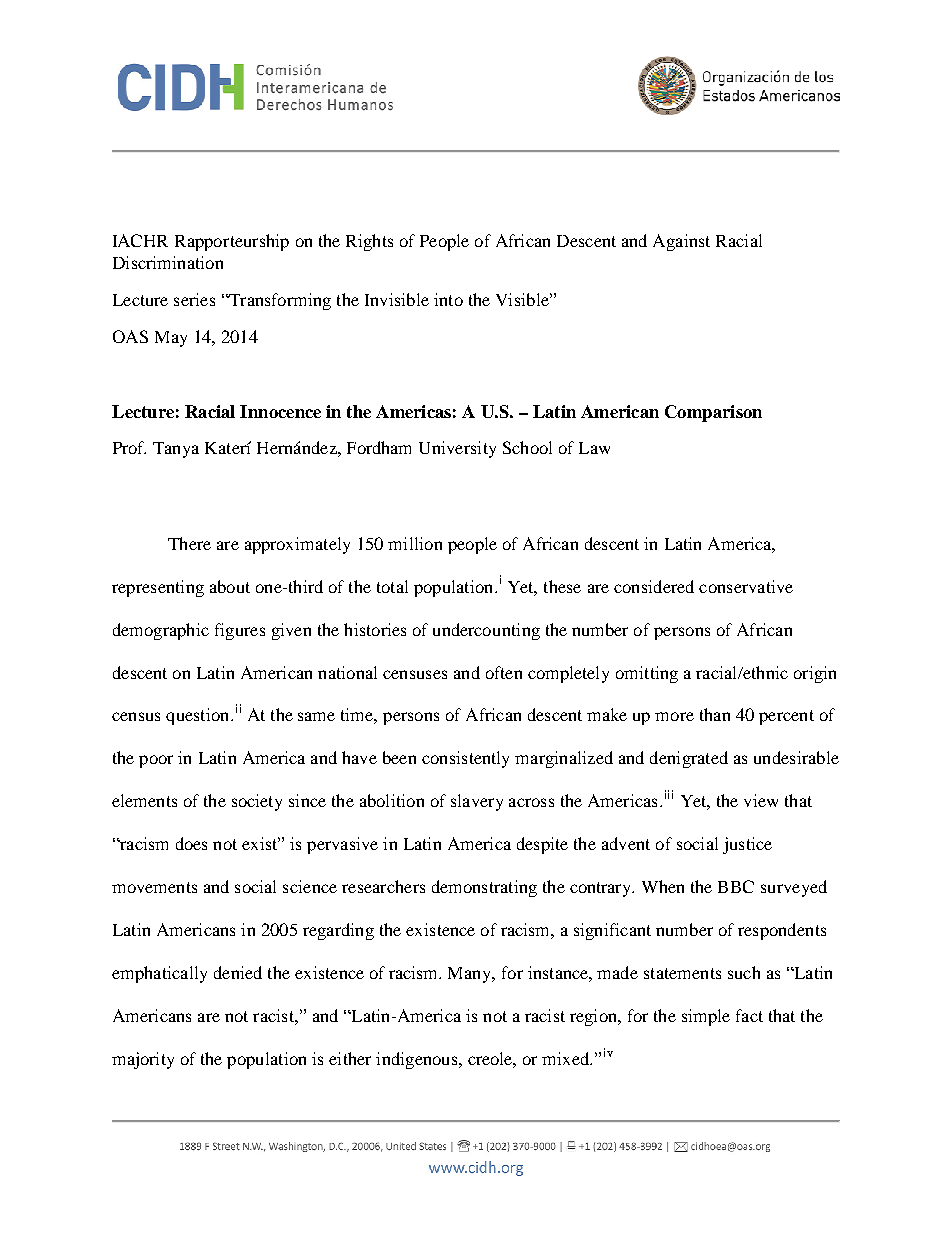  Describe the element at coordinates (681, 242) in the document. I see `Against` at that location.
